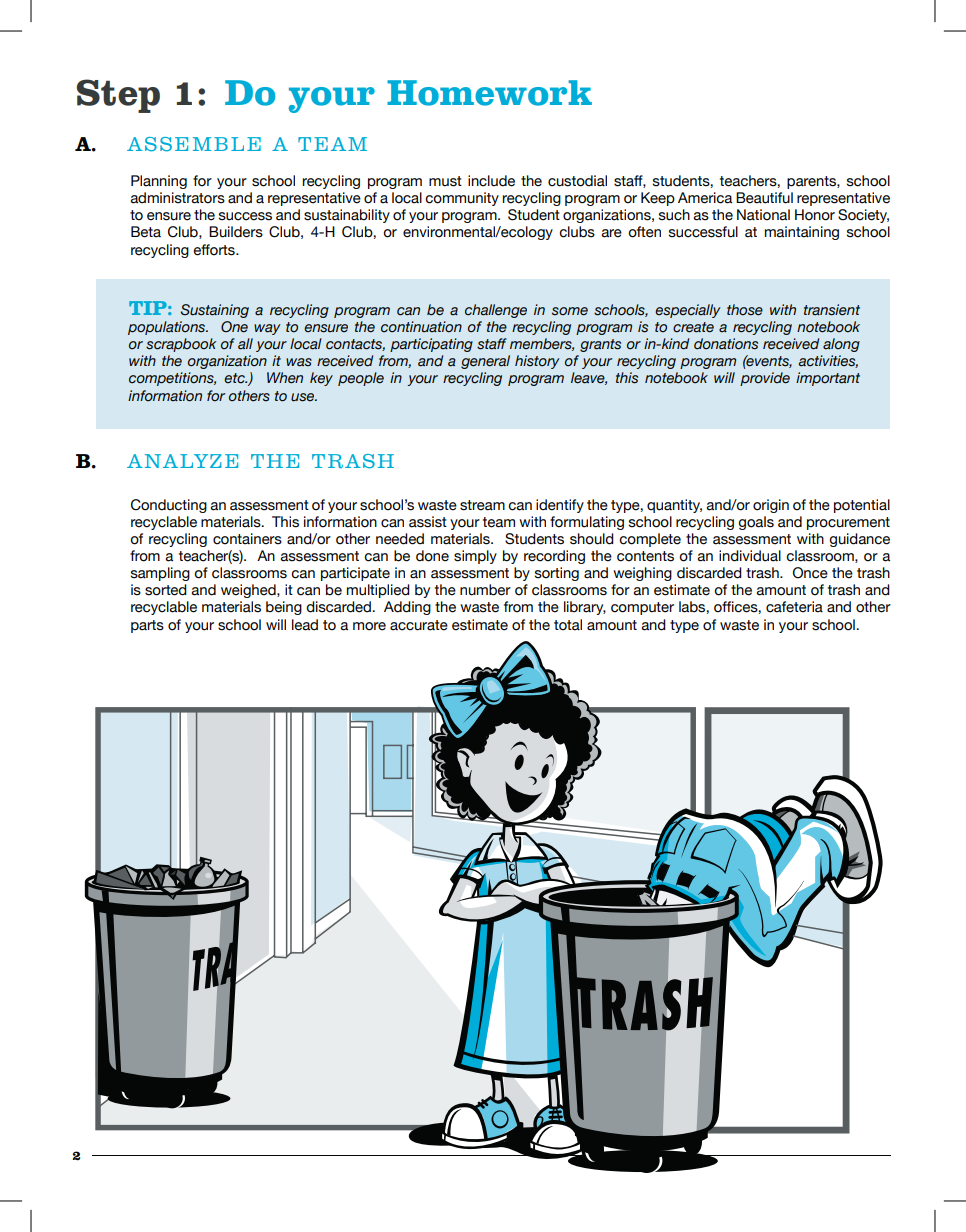  I want to click on sorted, so click(166, 590).
